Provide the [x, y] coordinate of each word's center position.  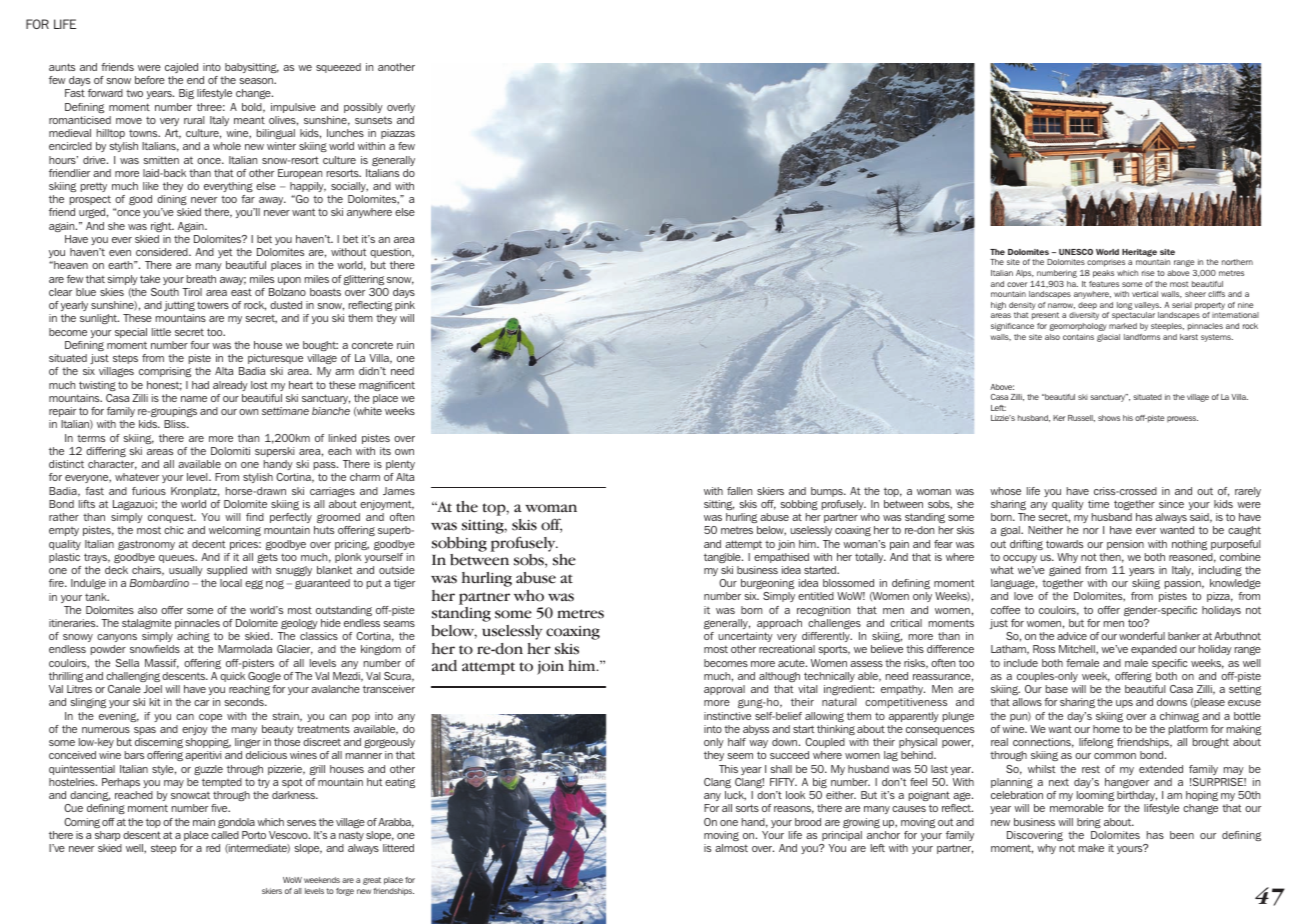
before [150, 80]
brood [808, 822]
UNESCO [1076, 252]
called [225, 835]
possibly [363, 108]
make [1091, 848]
